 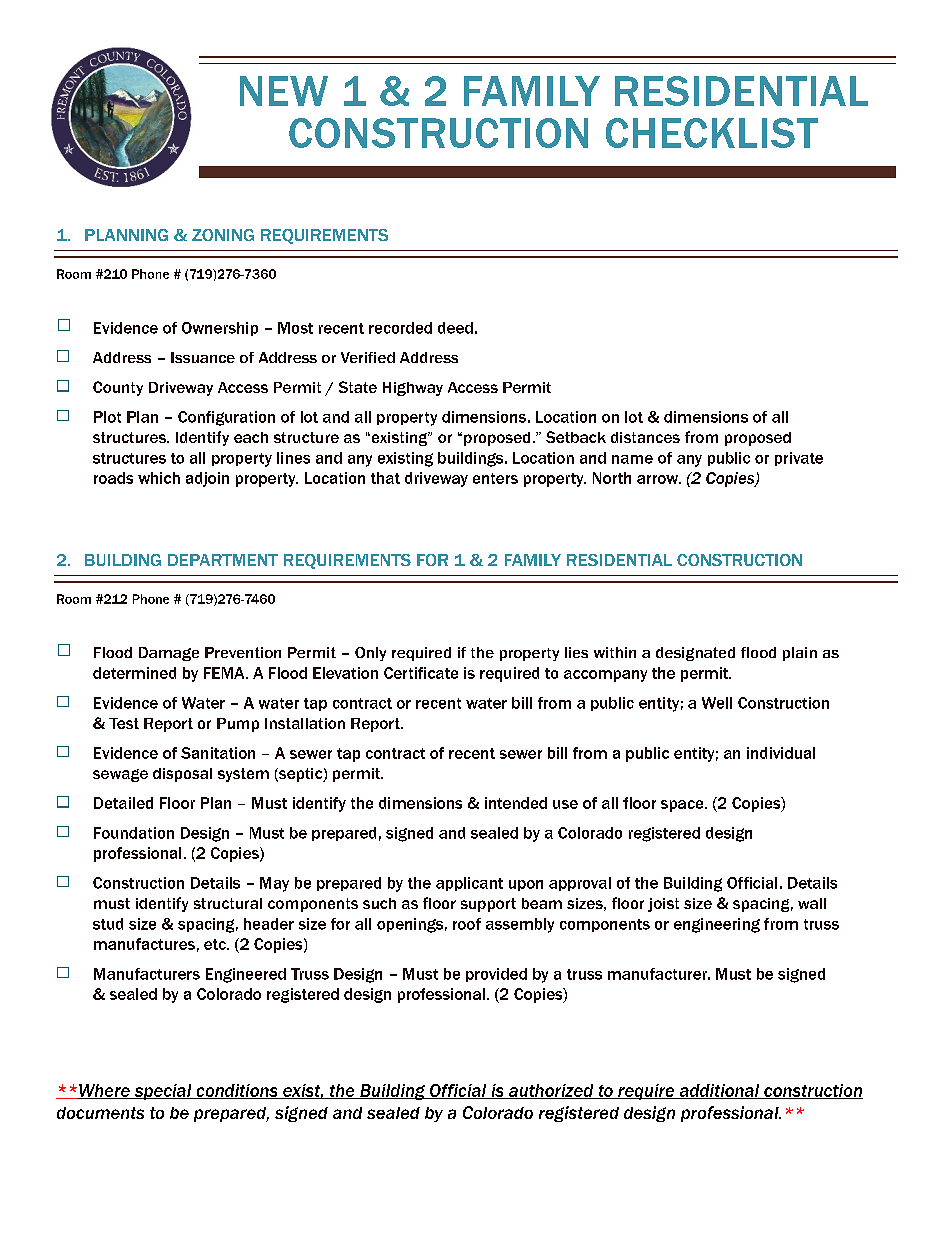 What do you see at coordinates (455, 328) in the image?
I see `deed` at bounding box center [455, 328].
